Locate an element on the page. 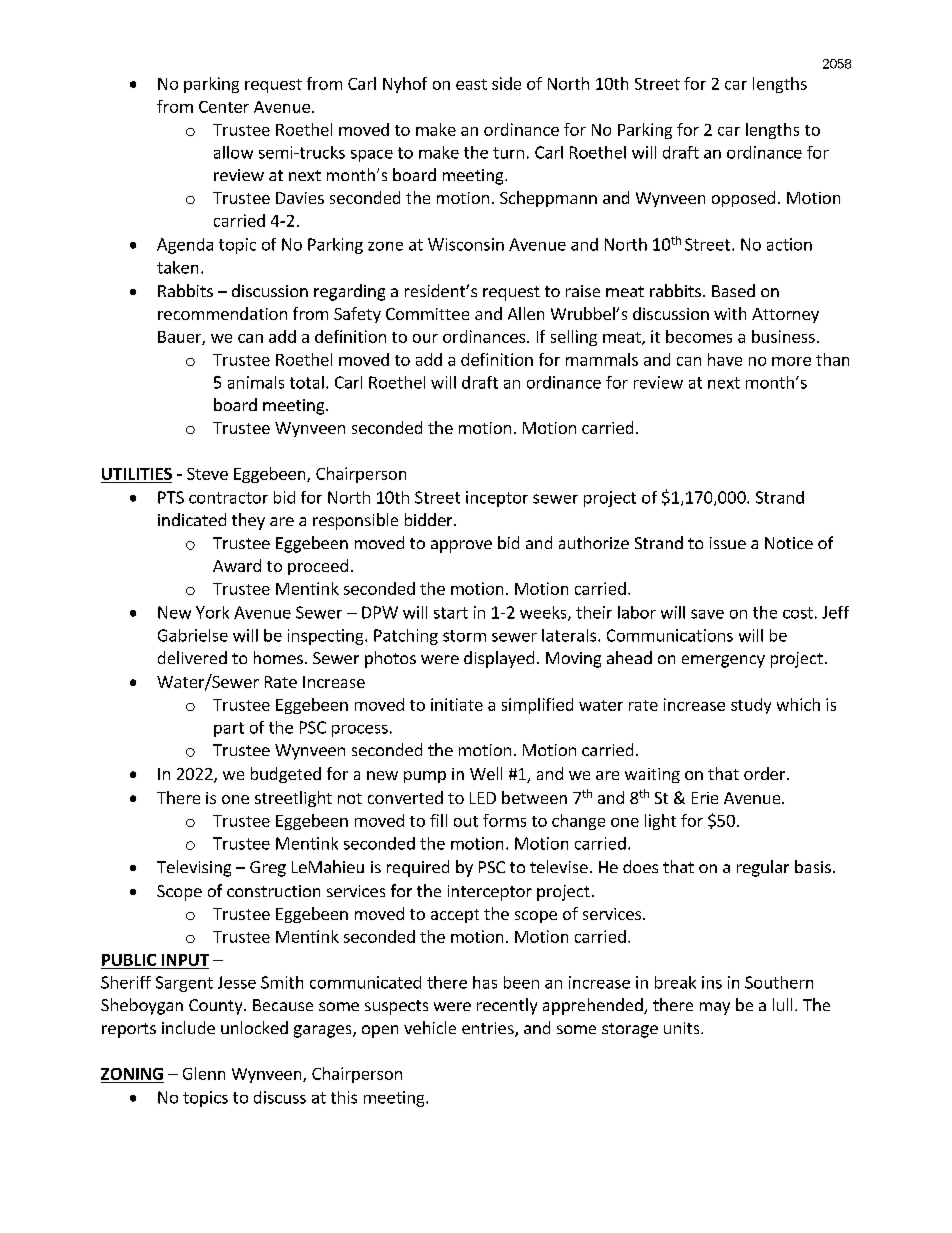  Center is located at coordinates (224, 107).
